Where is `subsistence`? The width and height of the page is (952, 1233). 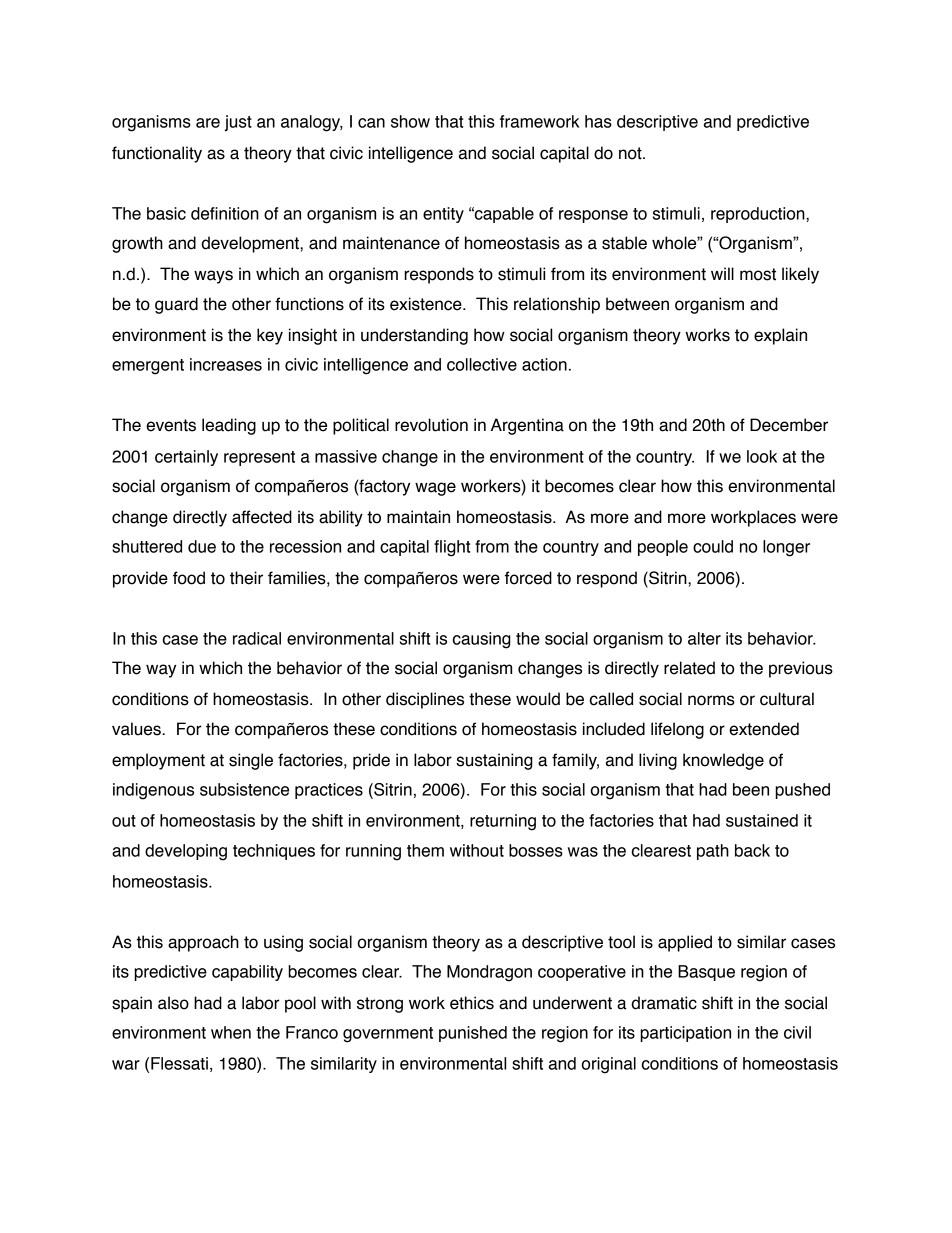
subsistence is located at coordinates (244, 789).
